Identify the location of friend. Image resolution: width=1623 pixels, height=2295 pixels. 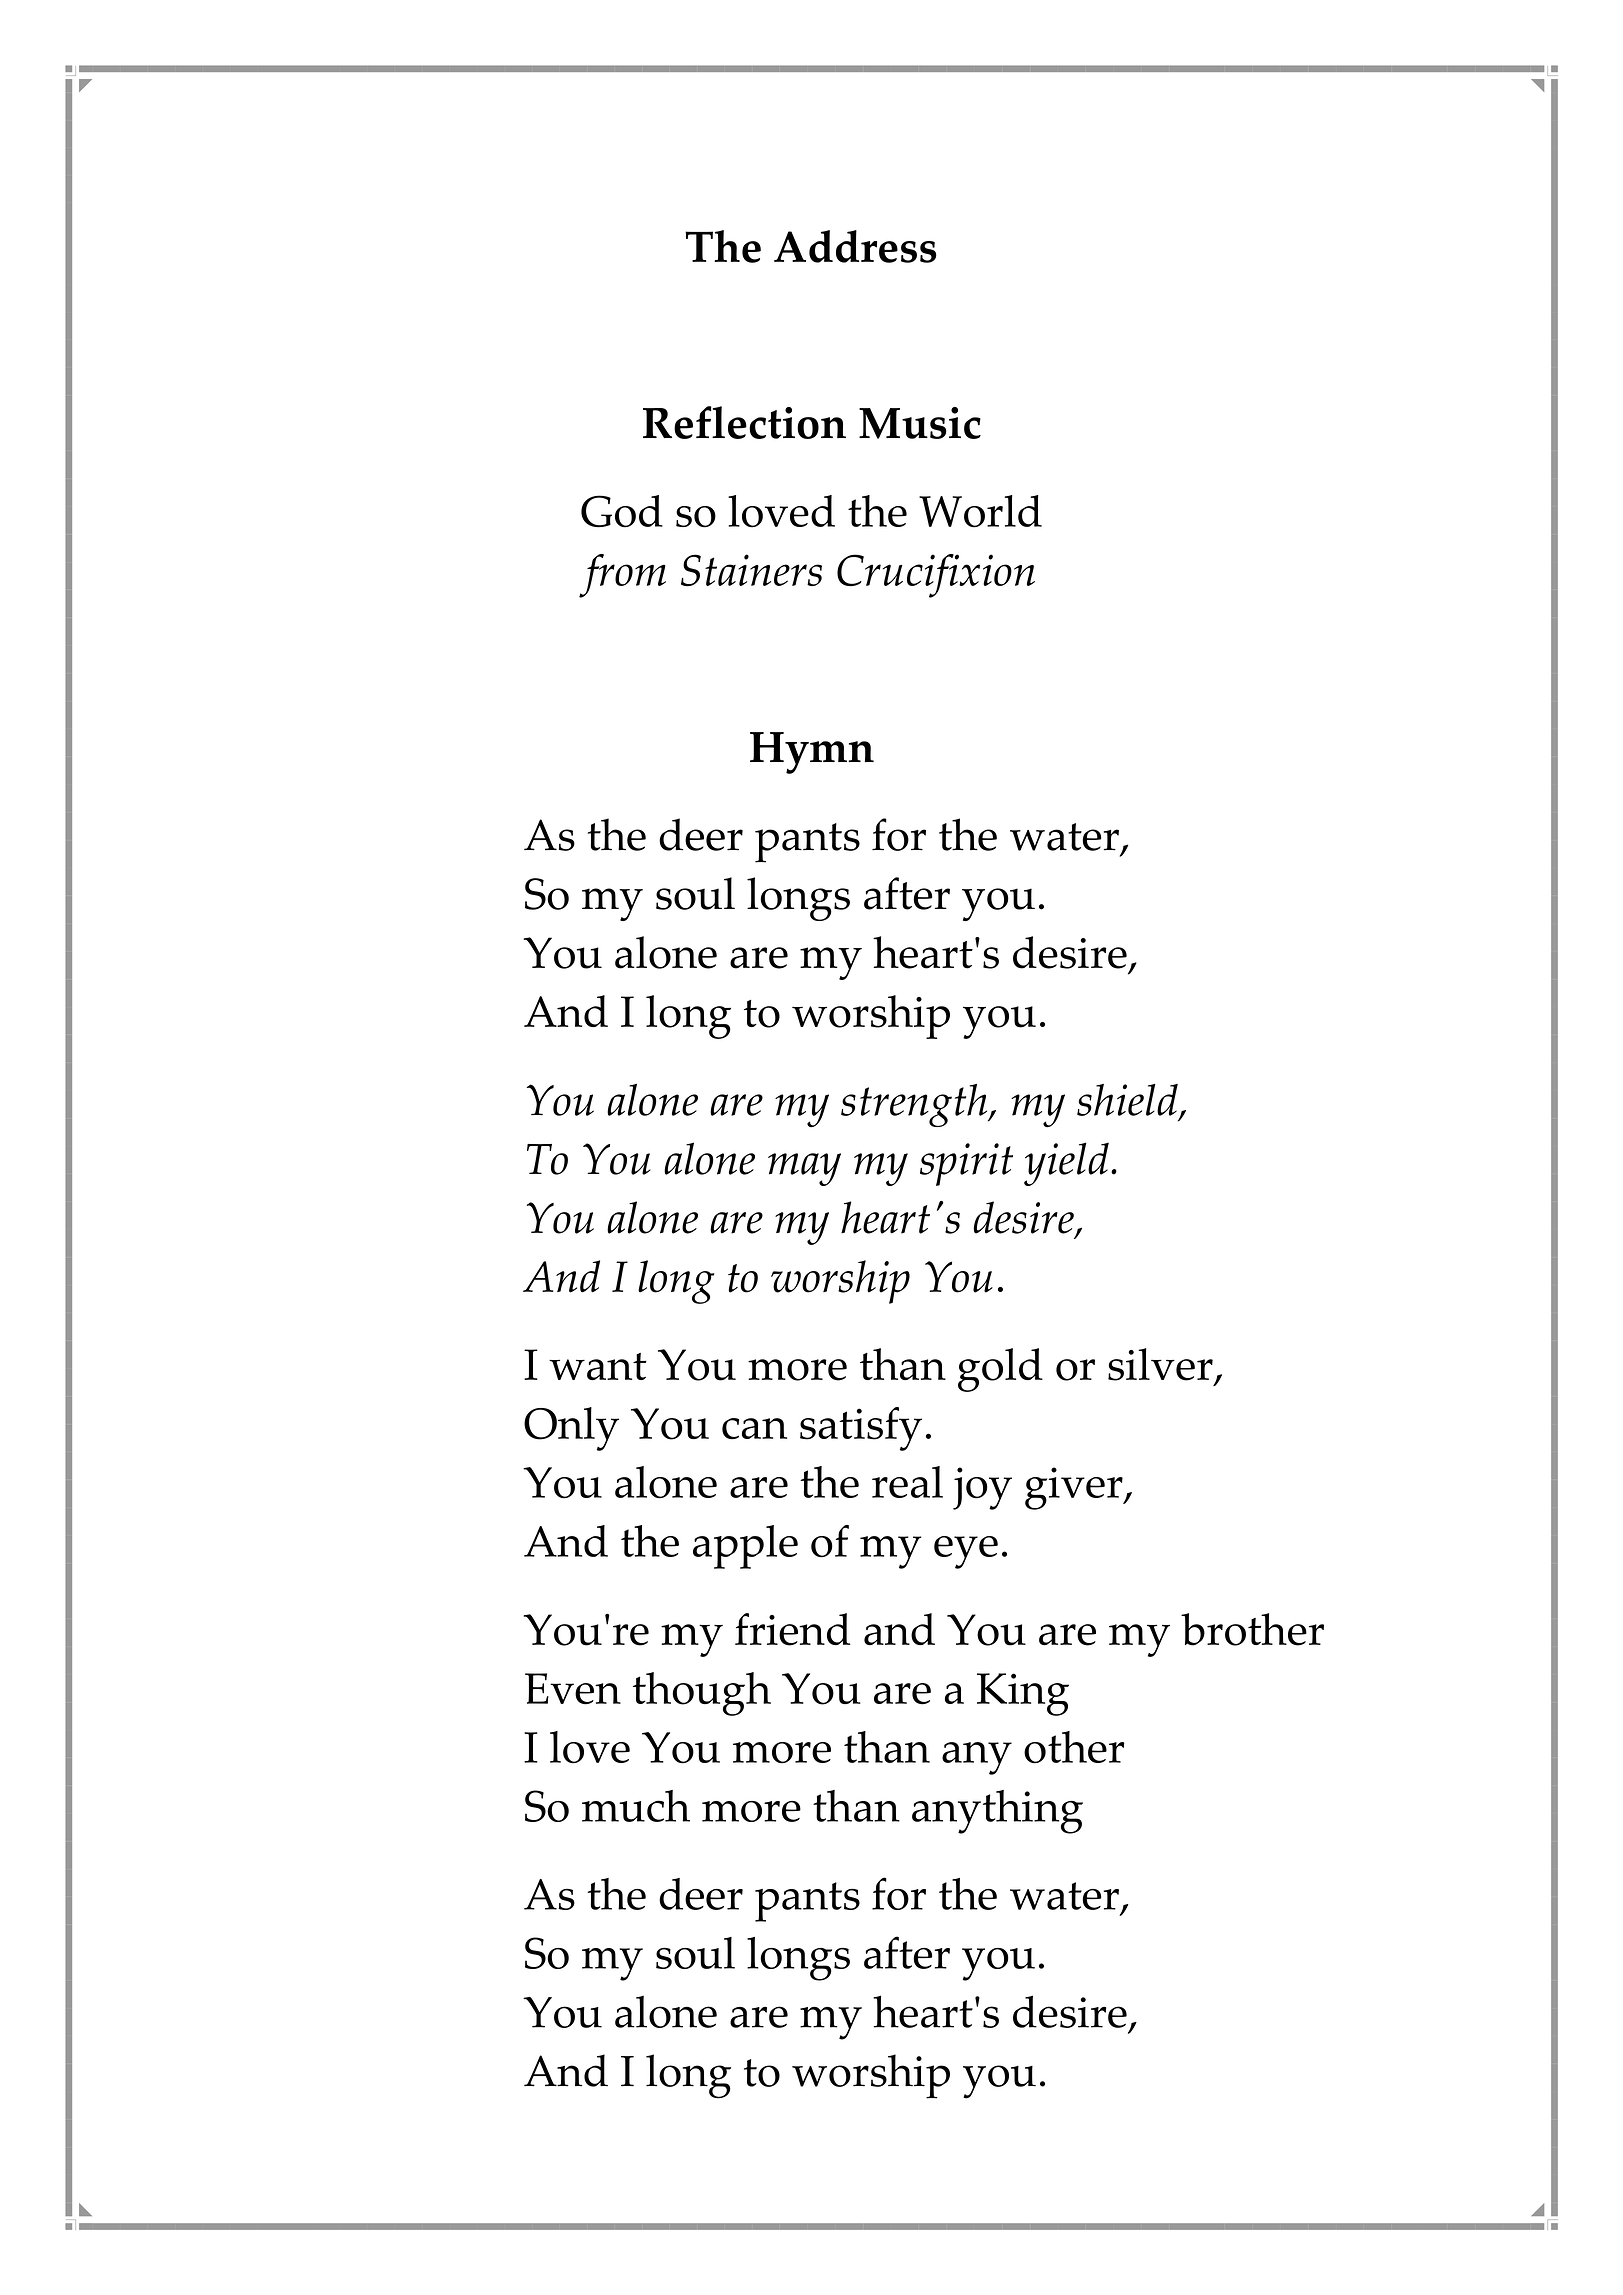
(793, 1629).
